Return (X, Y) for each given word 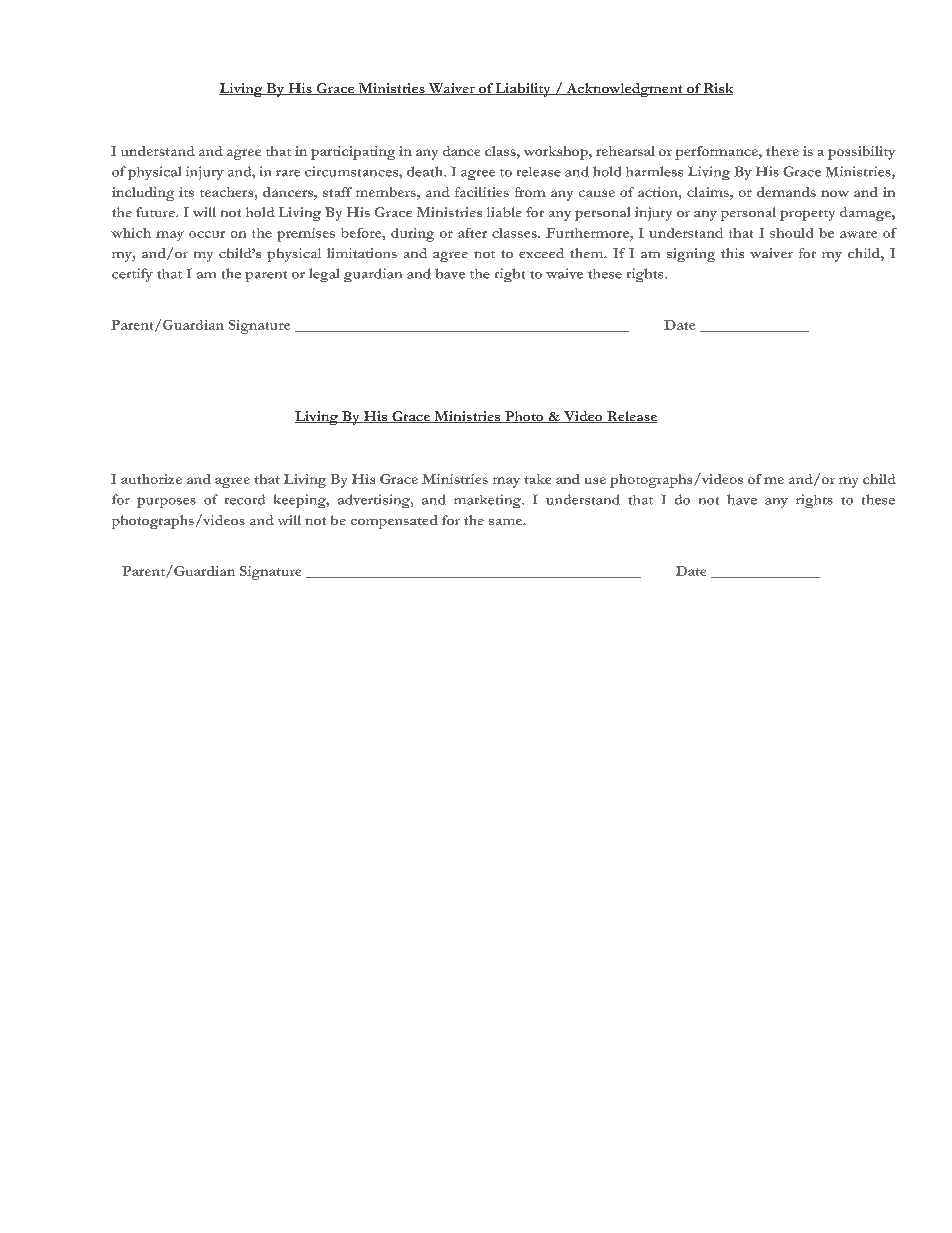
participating (353, 153)
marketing (489, 501)
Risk (717, 89)
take (537, 479)
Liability (523, 90)
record (245, 499)
